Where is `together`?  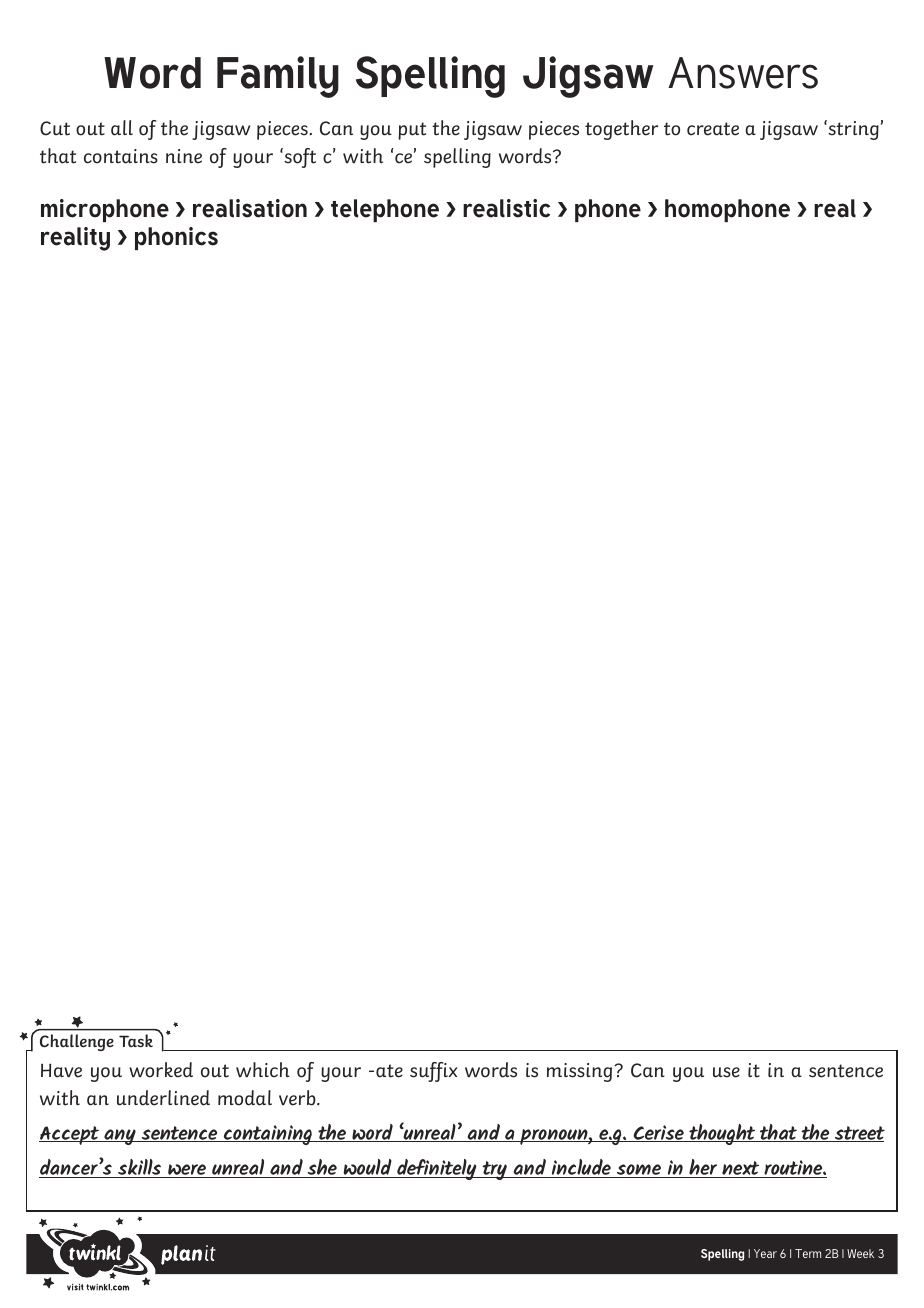 together is located at coordinates (621, 130).
